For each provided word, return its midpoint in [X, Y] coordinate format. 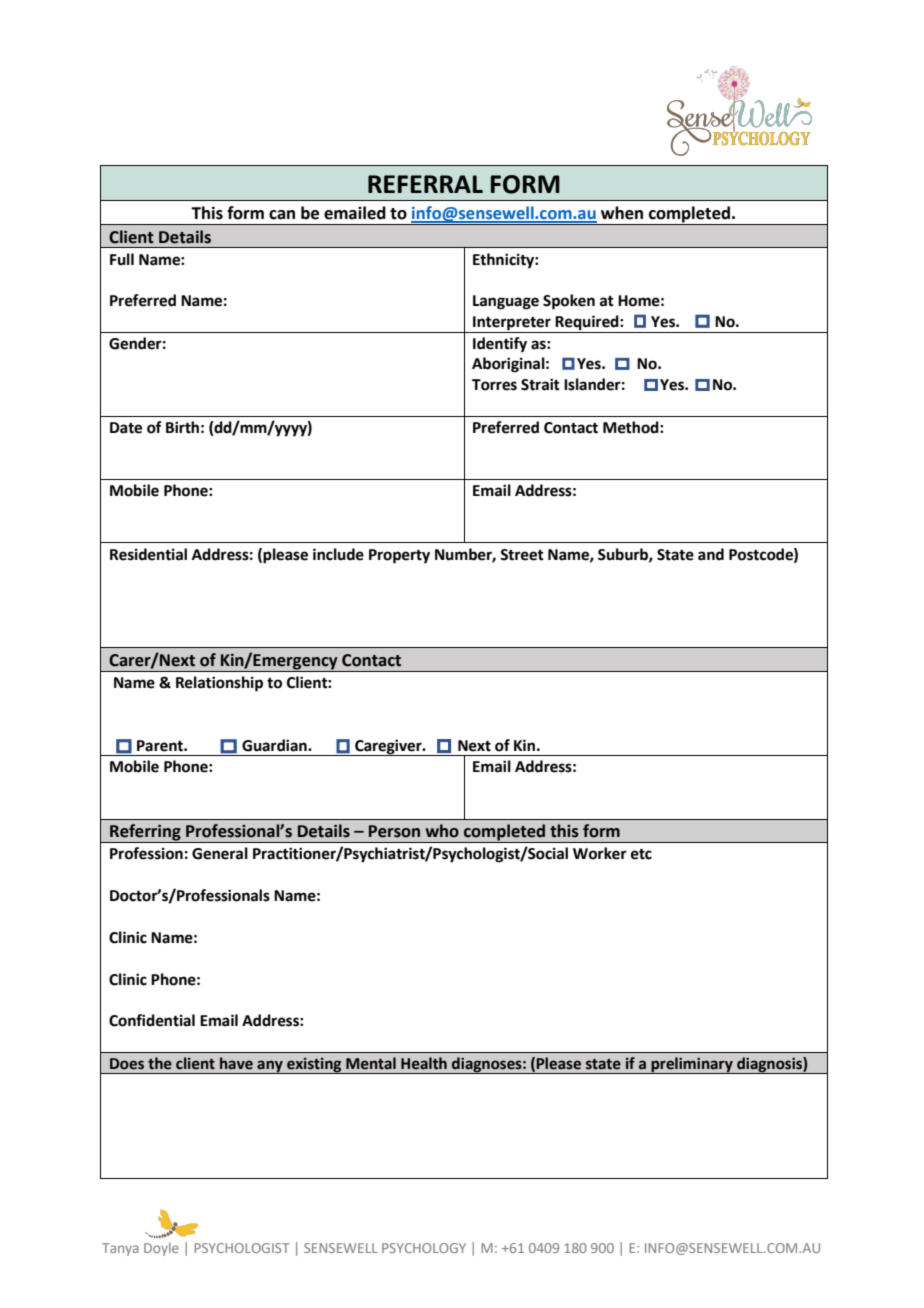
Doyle [161, 1249]
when [622, 213]
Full [122, 259]
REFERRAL [425, 184]
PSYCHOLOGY [424, 1248]
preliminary [692, 1065]
